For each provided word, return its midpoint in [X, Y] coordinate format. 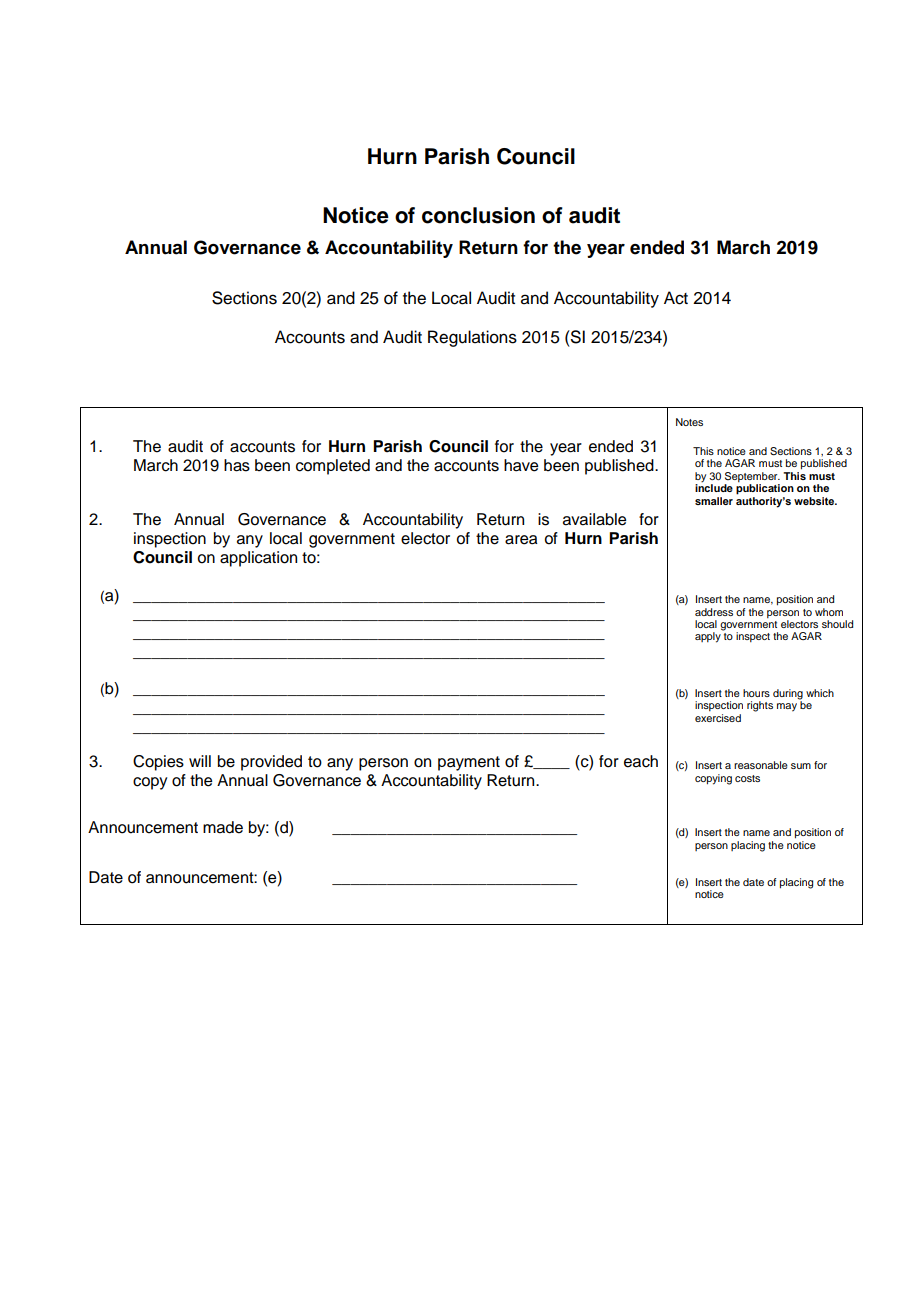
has [237, 465]
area [521, 540]
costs [747, 778]
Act [676, 298]
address [714, 612]
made [223, 827]
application [258, 559]
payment [469, 763]
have [521, 465]
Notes [689, 422]
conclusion [478, 215]
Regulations [472, 338]
